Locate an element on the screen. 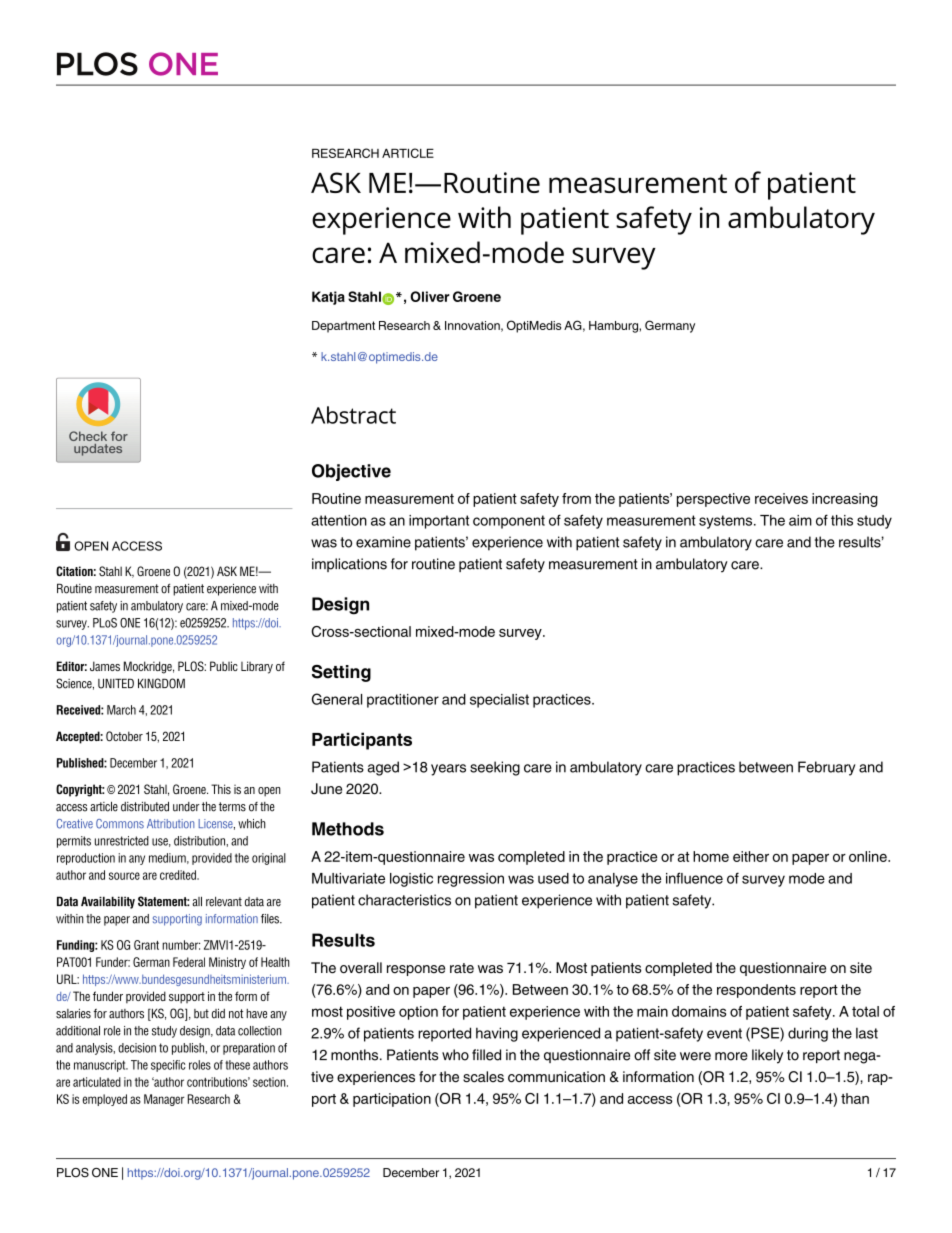  Attribution is located at coordinates (170, 824).
